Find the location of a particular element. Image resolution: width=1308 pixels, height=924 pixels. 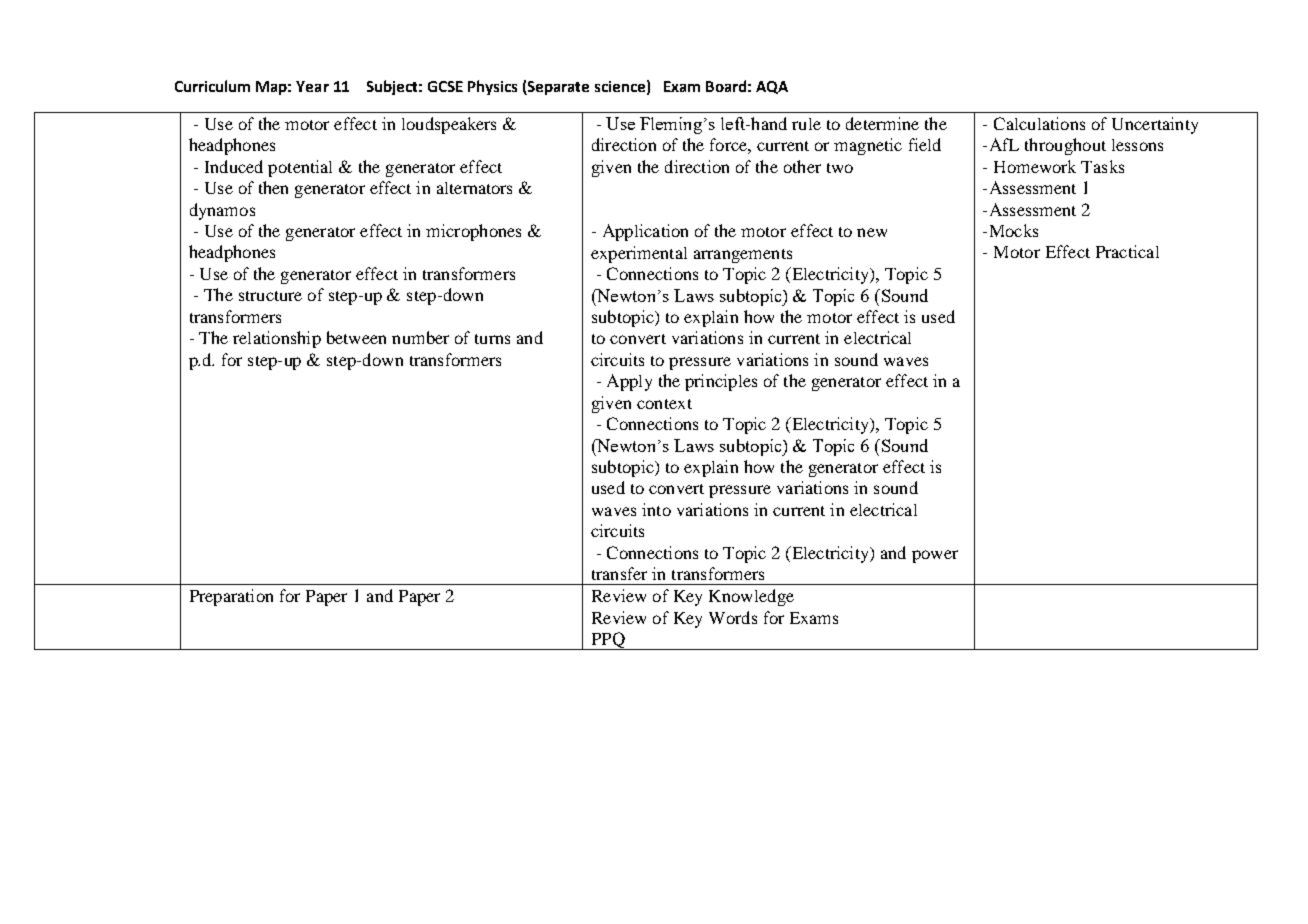

arrangements is located at coordinates (743, 256).
